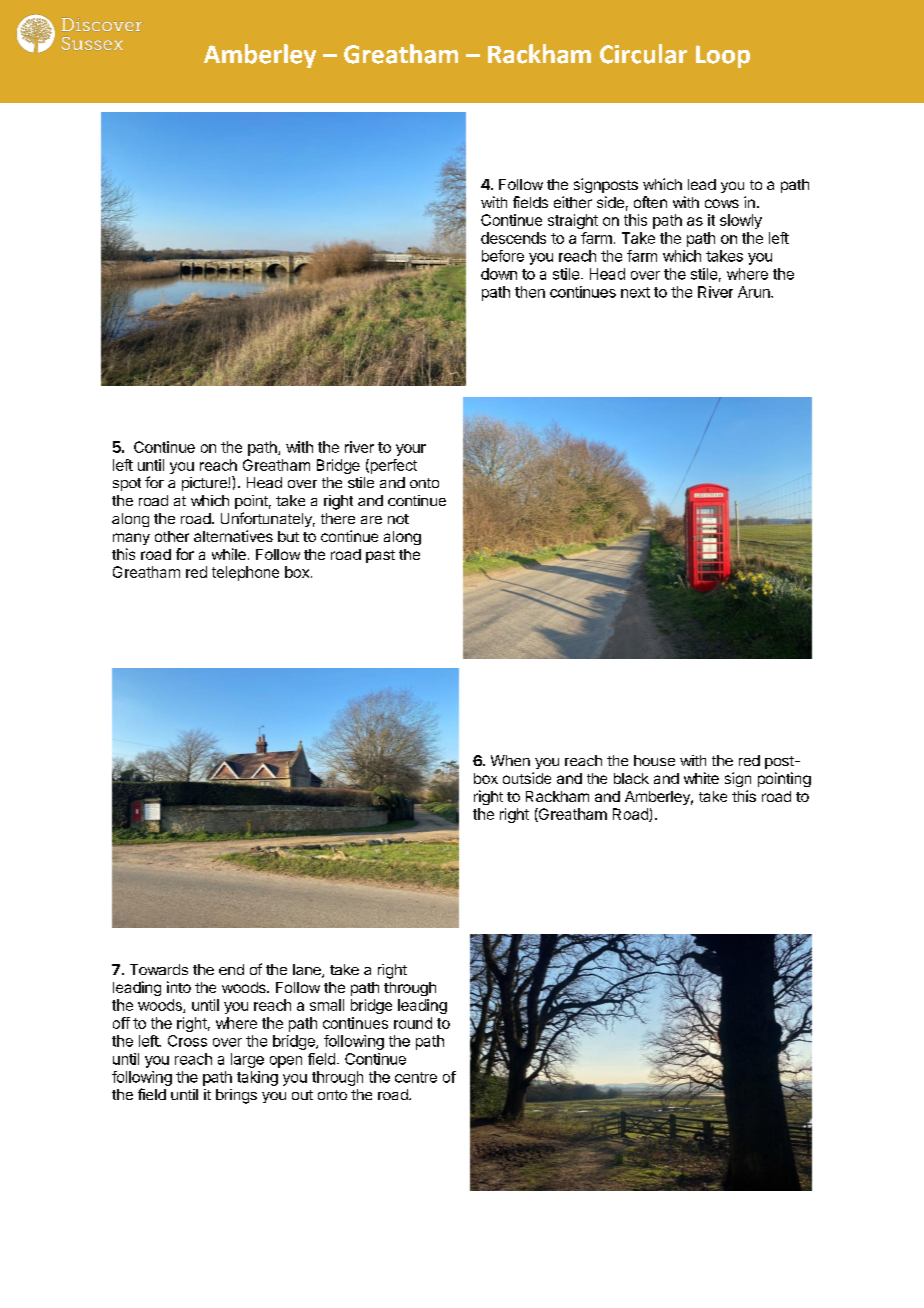  I want to click on When, so click(510, 760).
